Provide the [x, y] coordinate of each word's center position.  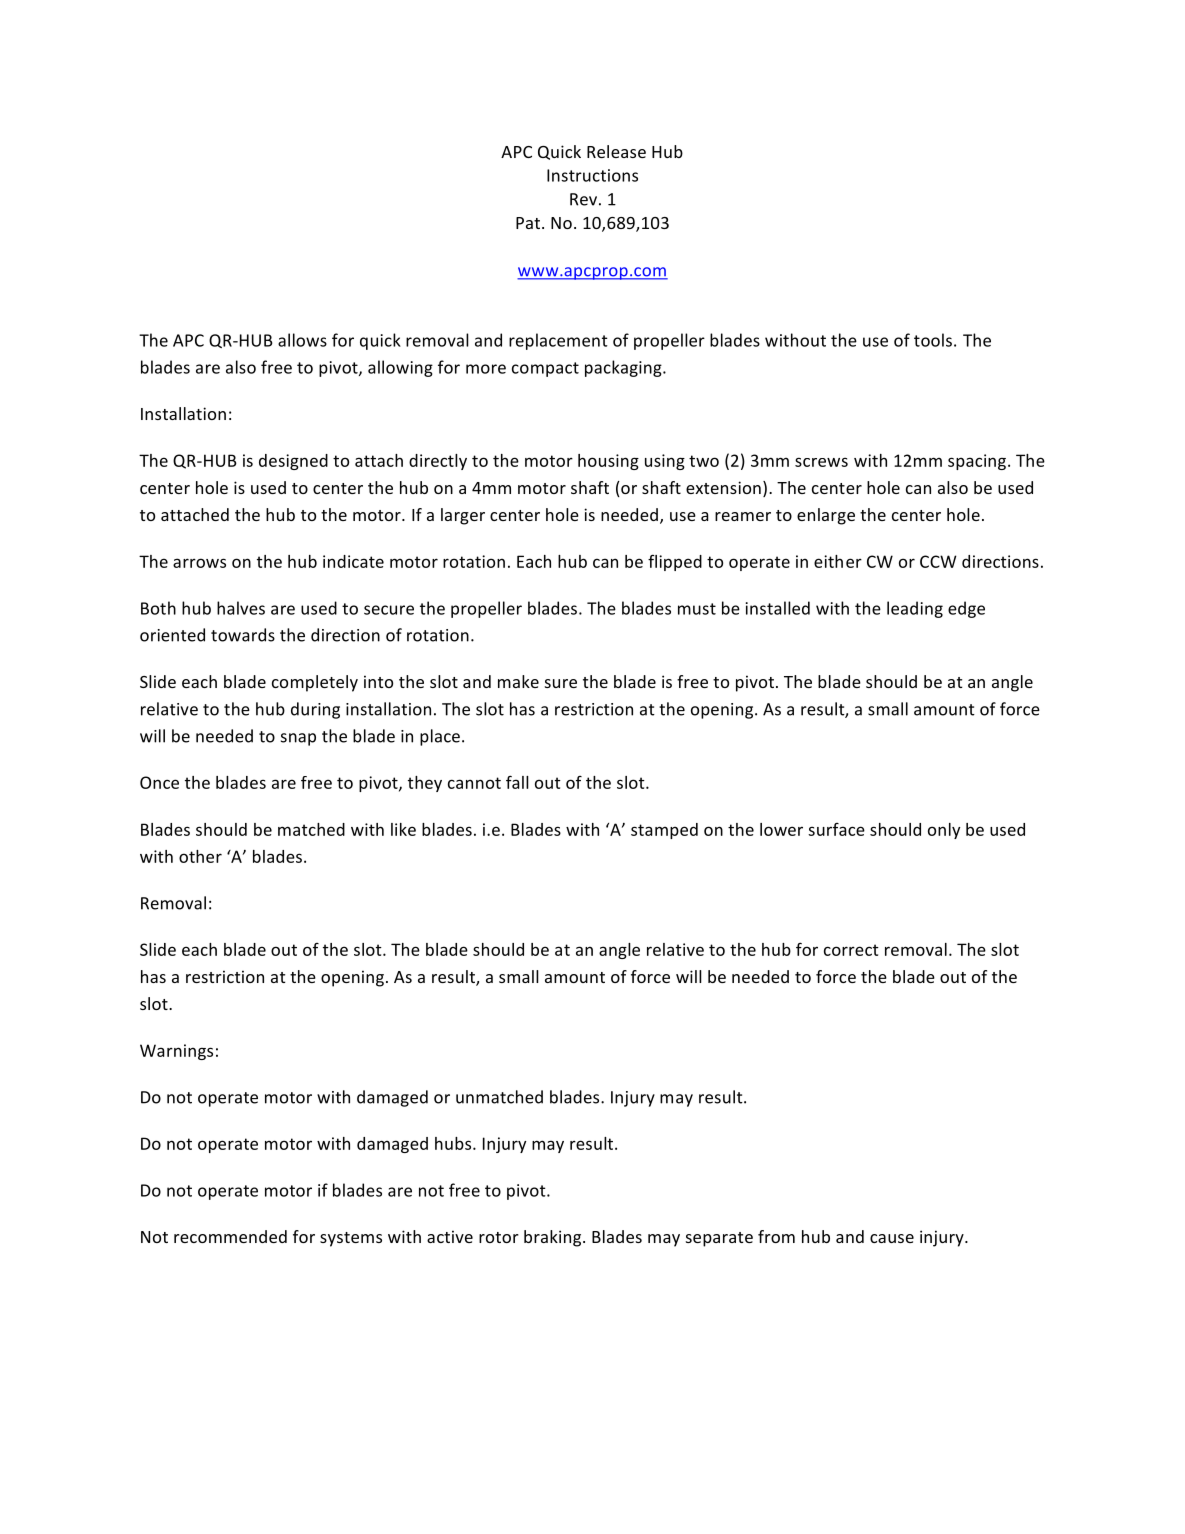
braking [554, 1238]
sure [561, 683]
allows [302, 340]
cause [892, 1238]
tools [933, 340]
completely [315, 683]
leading [915, 609]
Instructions [592, 175]
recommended [230, 1236]
